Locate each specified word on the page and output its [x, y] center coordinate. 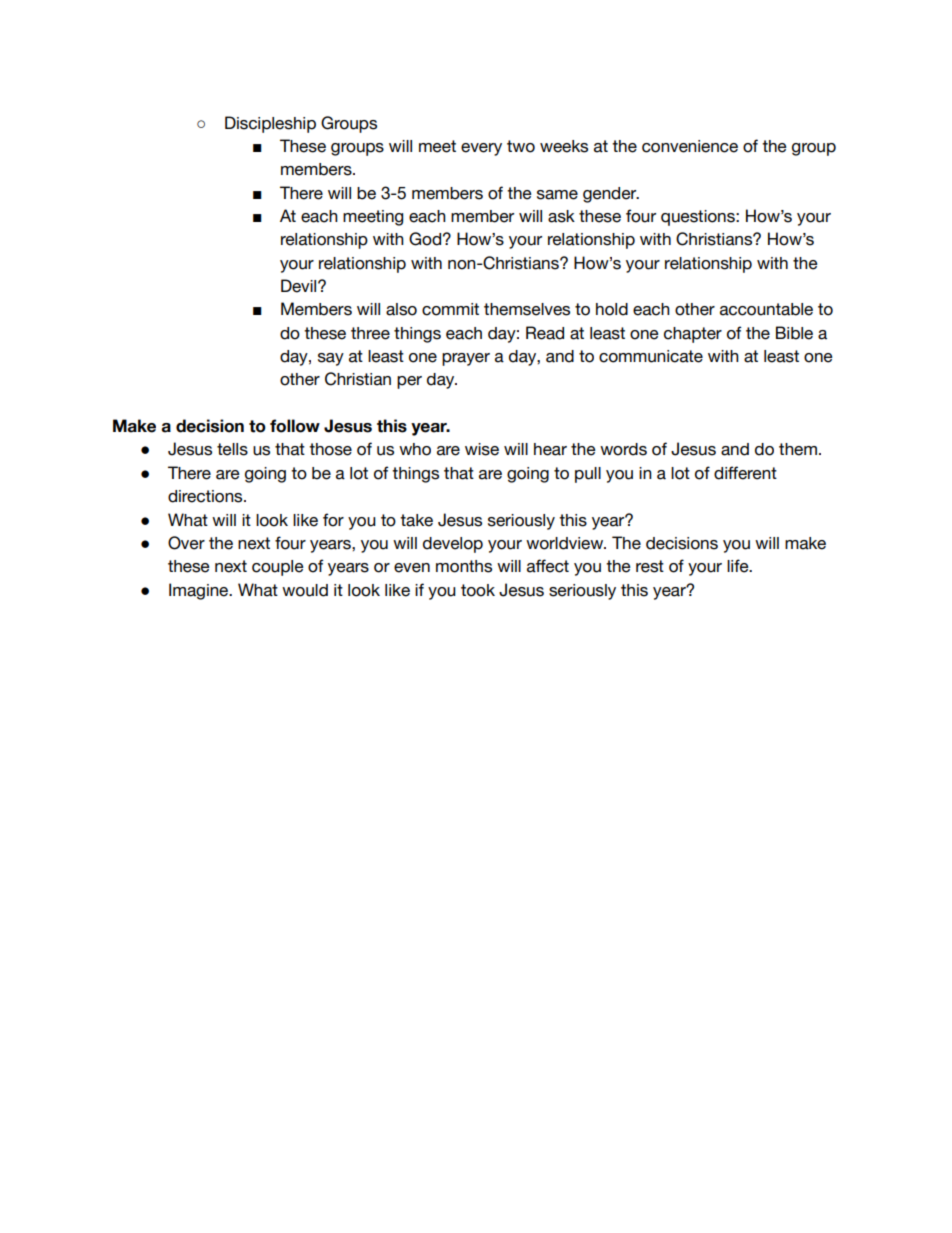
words [623, 449]
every [481, 149]
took [478, 590]
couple [278, 568]
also [401, 309]
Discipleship [270, 124]
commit [450, 309]
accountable [766, 309]
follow [295, 426]
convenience [690, 146]
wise [482, 449]
